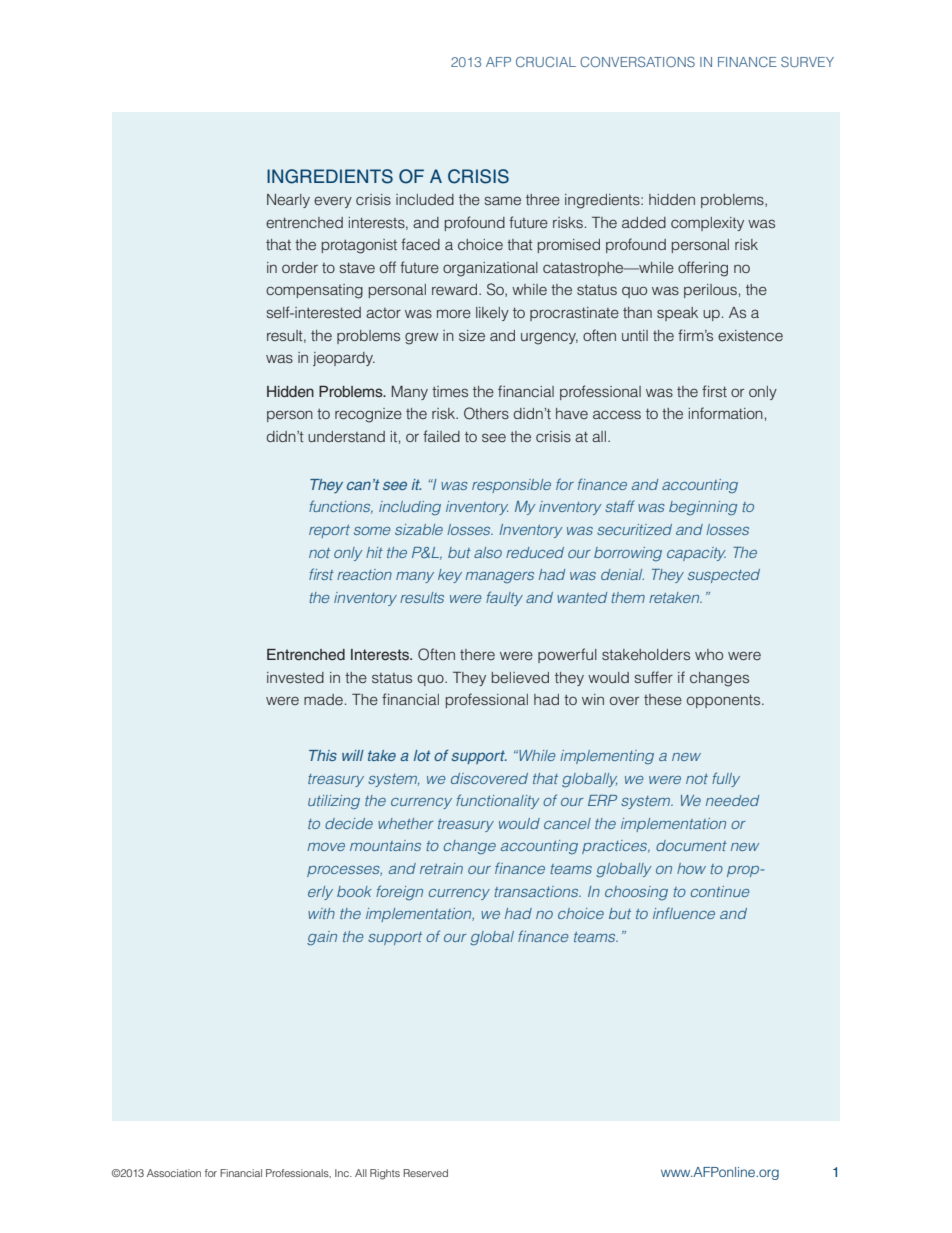 This screenshot has width=952, height=1233. Describe the element at coordinates (288, 201) in the screenshot. I see `Nearly` at that location.
